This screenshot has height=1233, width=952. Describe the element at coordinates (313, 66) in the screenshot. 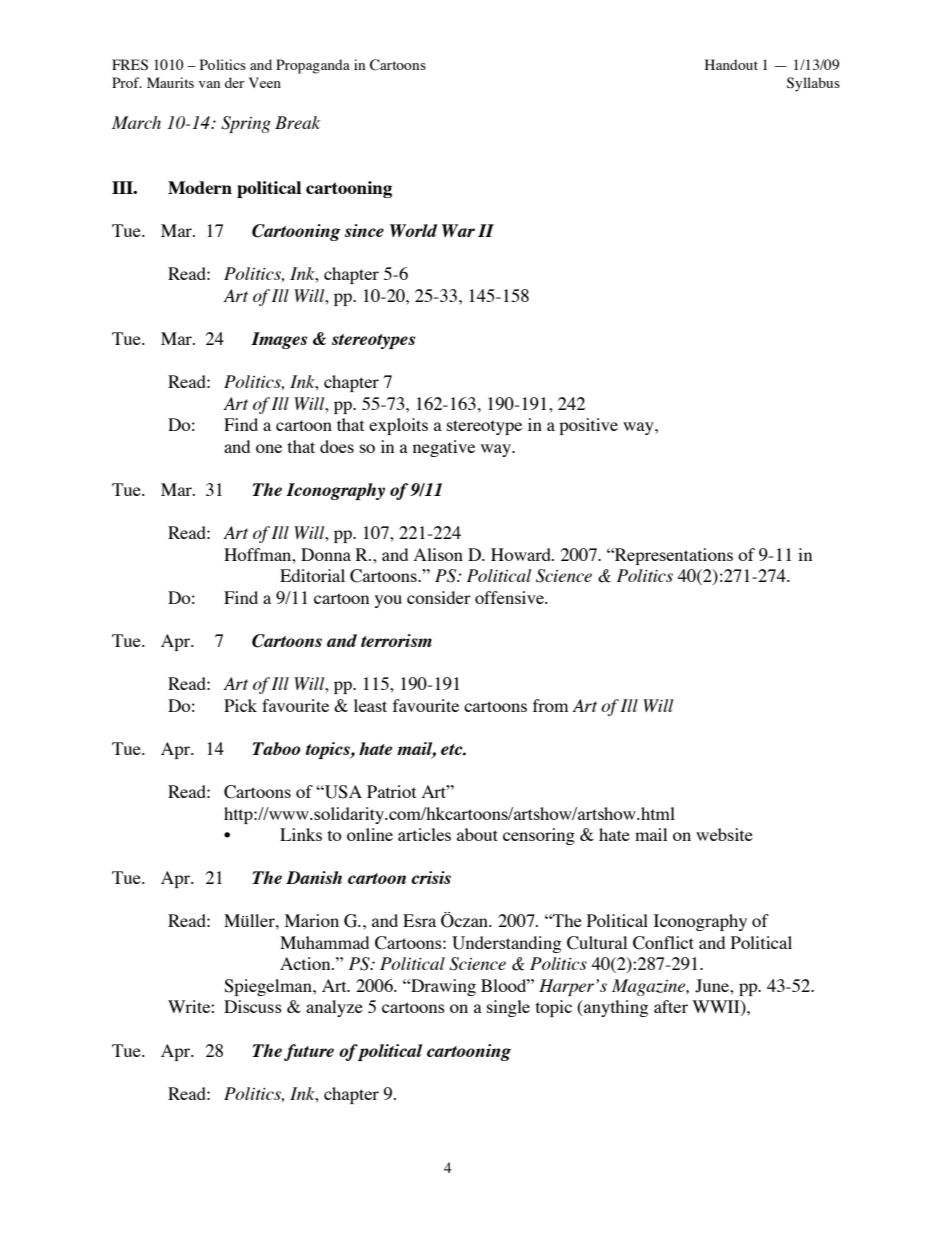

I see `Propaganda` at that location.
